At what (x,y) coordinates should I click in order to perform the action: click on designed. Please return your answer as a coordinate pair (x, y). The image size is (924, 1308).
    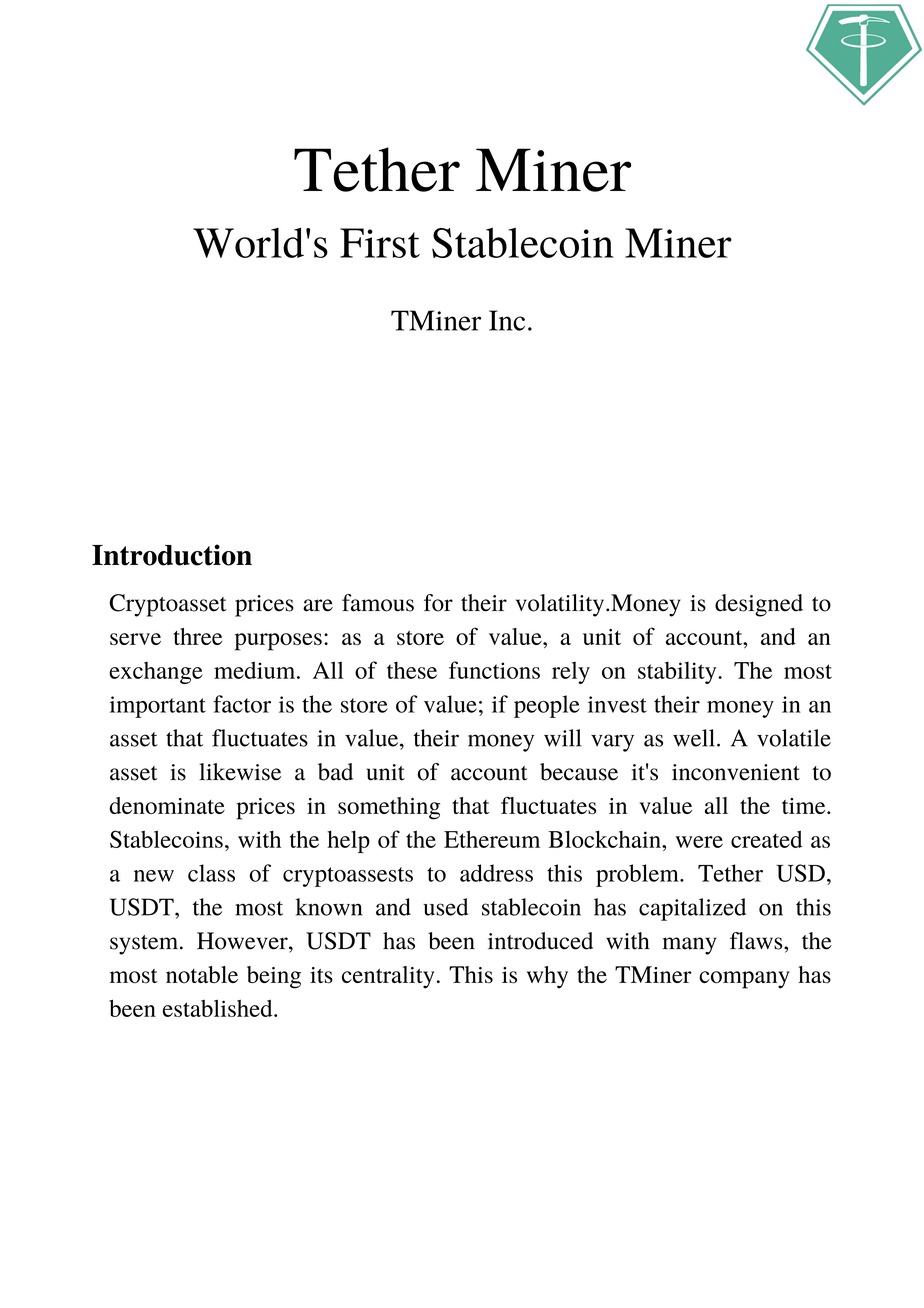
    Looking at the image, I should click on (759, 605).
